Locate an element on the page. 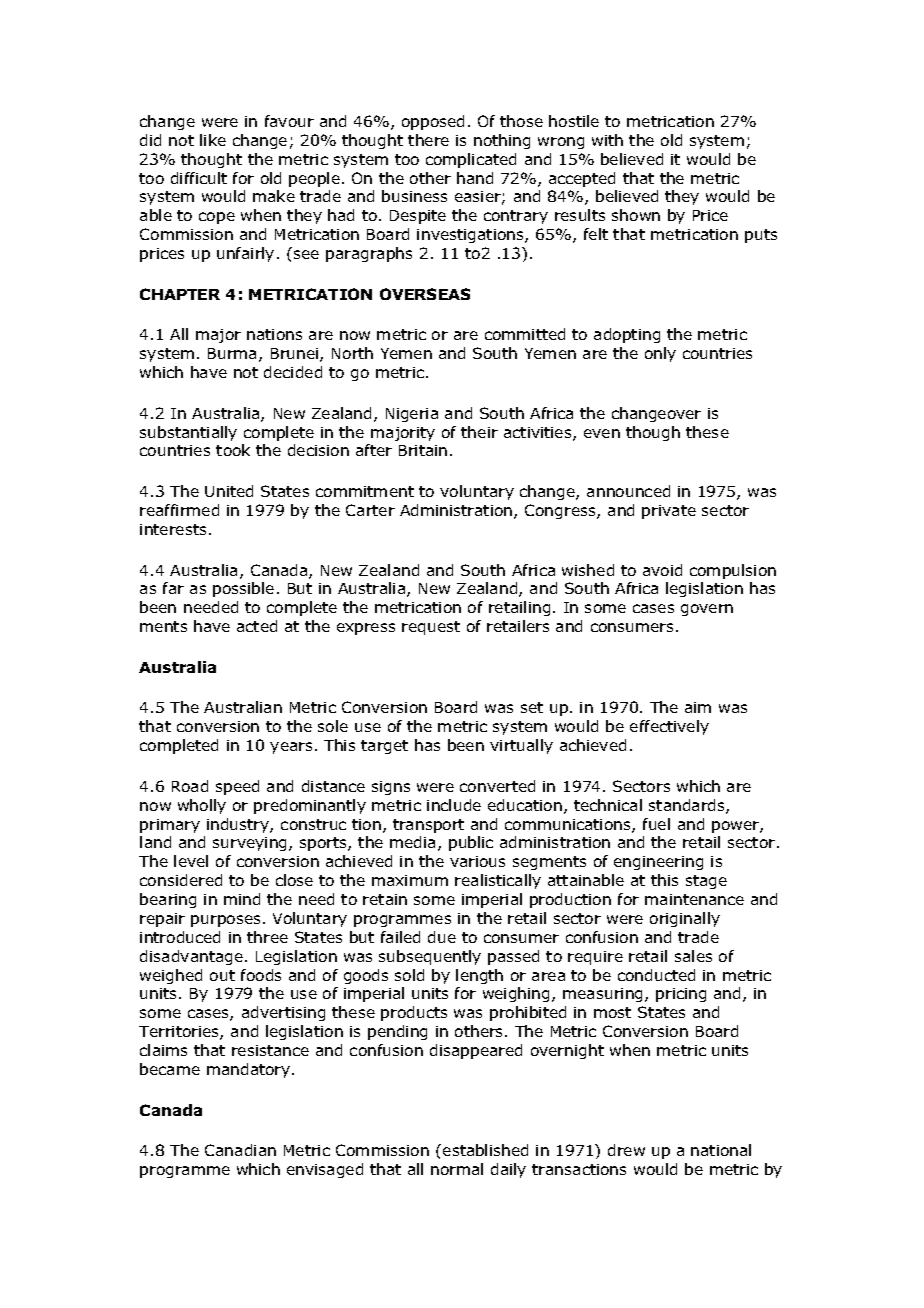 Image resolution: width=924 pixels, height=1308 pixels. drew is located at coordinates (626, 1150).
